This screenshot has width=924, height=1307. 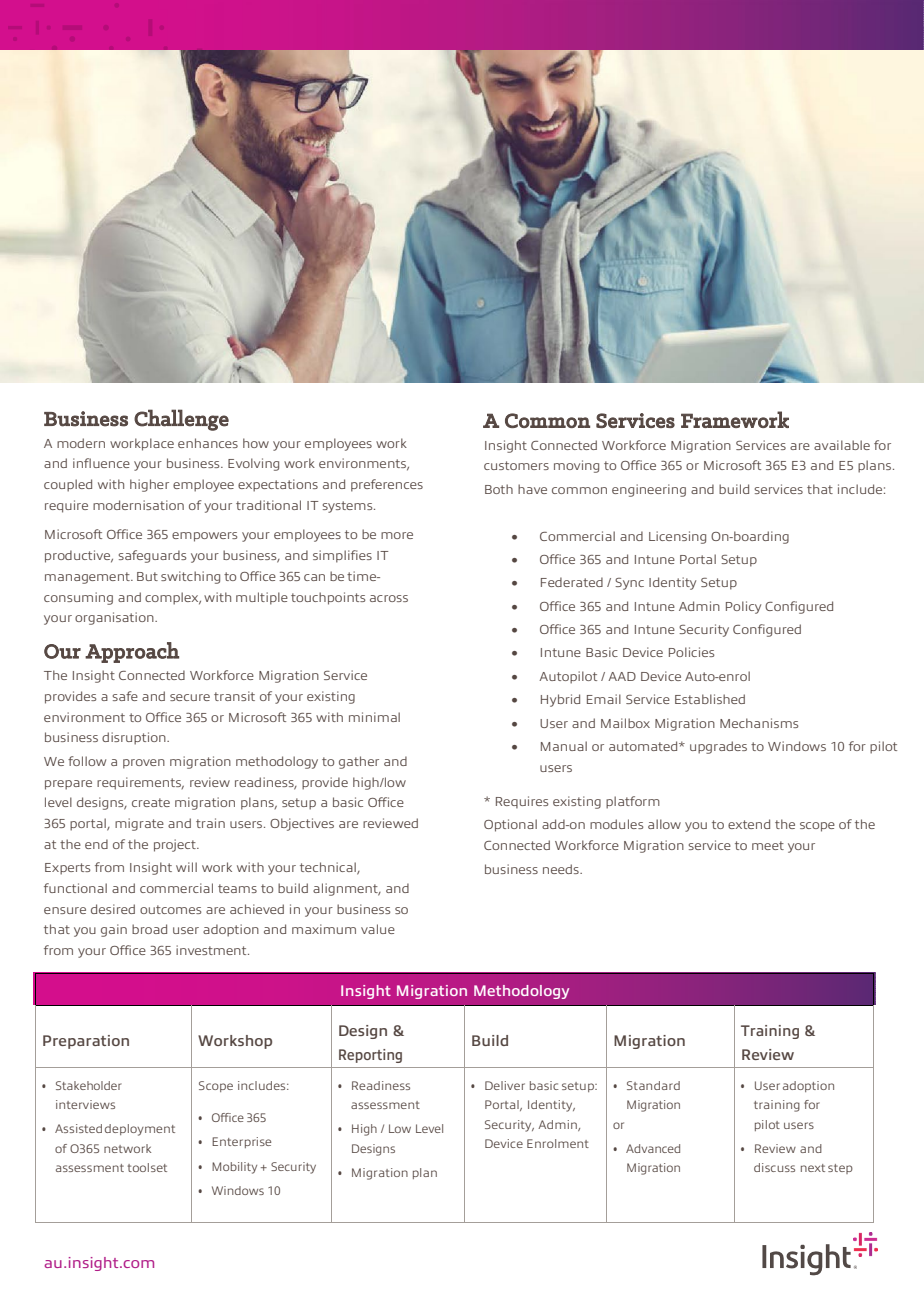 I want to click on Standard, so click(x=653, y=1085).
